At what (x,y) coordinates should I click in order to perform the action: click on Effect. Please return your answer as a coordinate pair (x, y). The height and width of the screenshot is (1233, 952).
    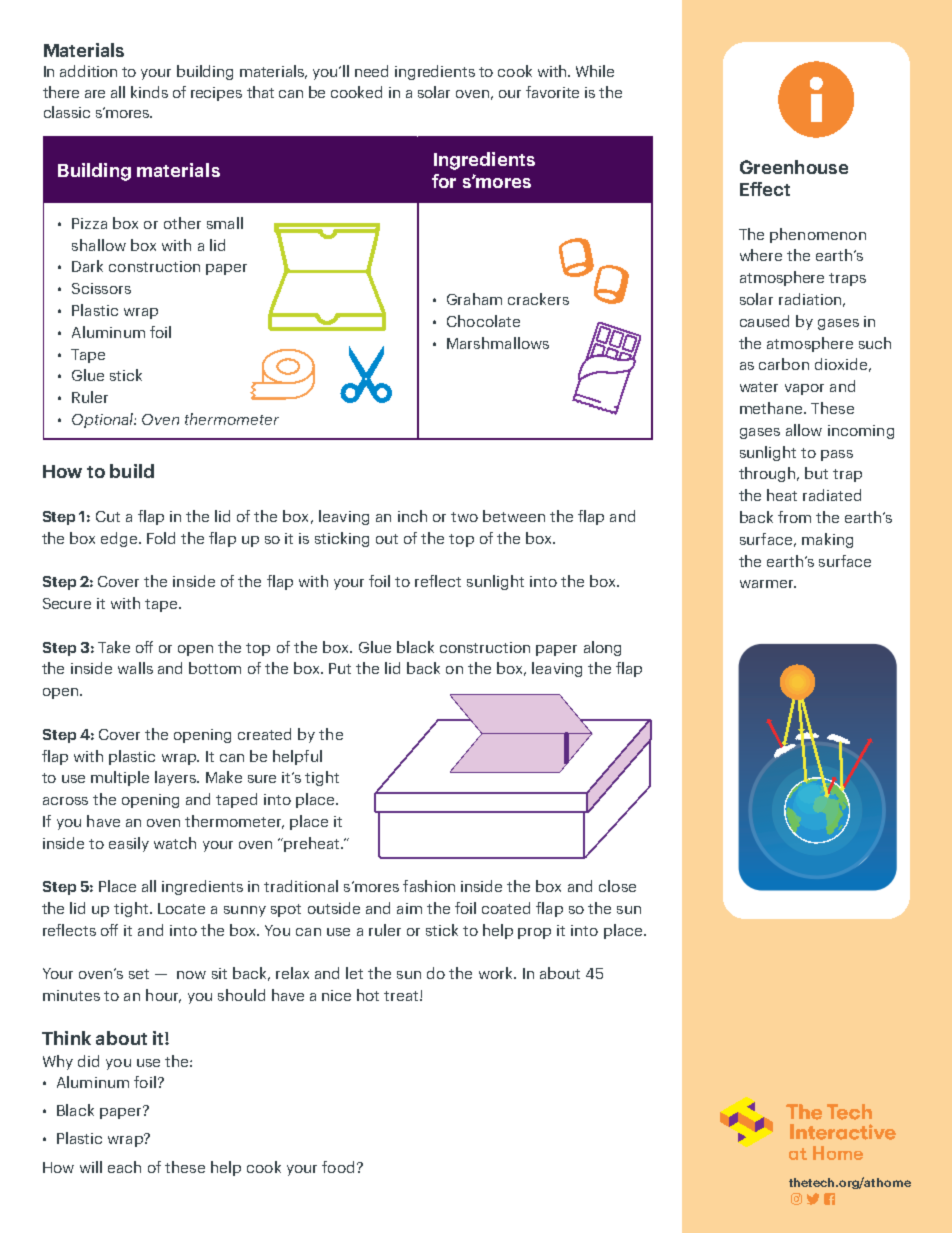
    Looking at the image, I should click on (765, 189).
